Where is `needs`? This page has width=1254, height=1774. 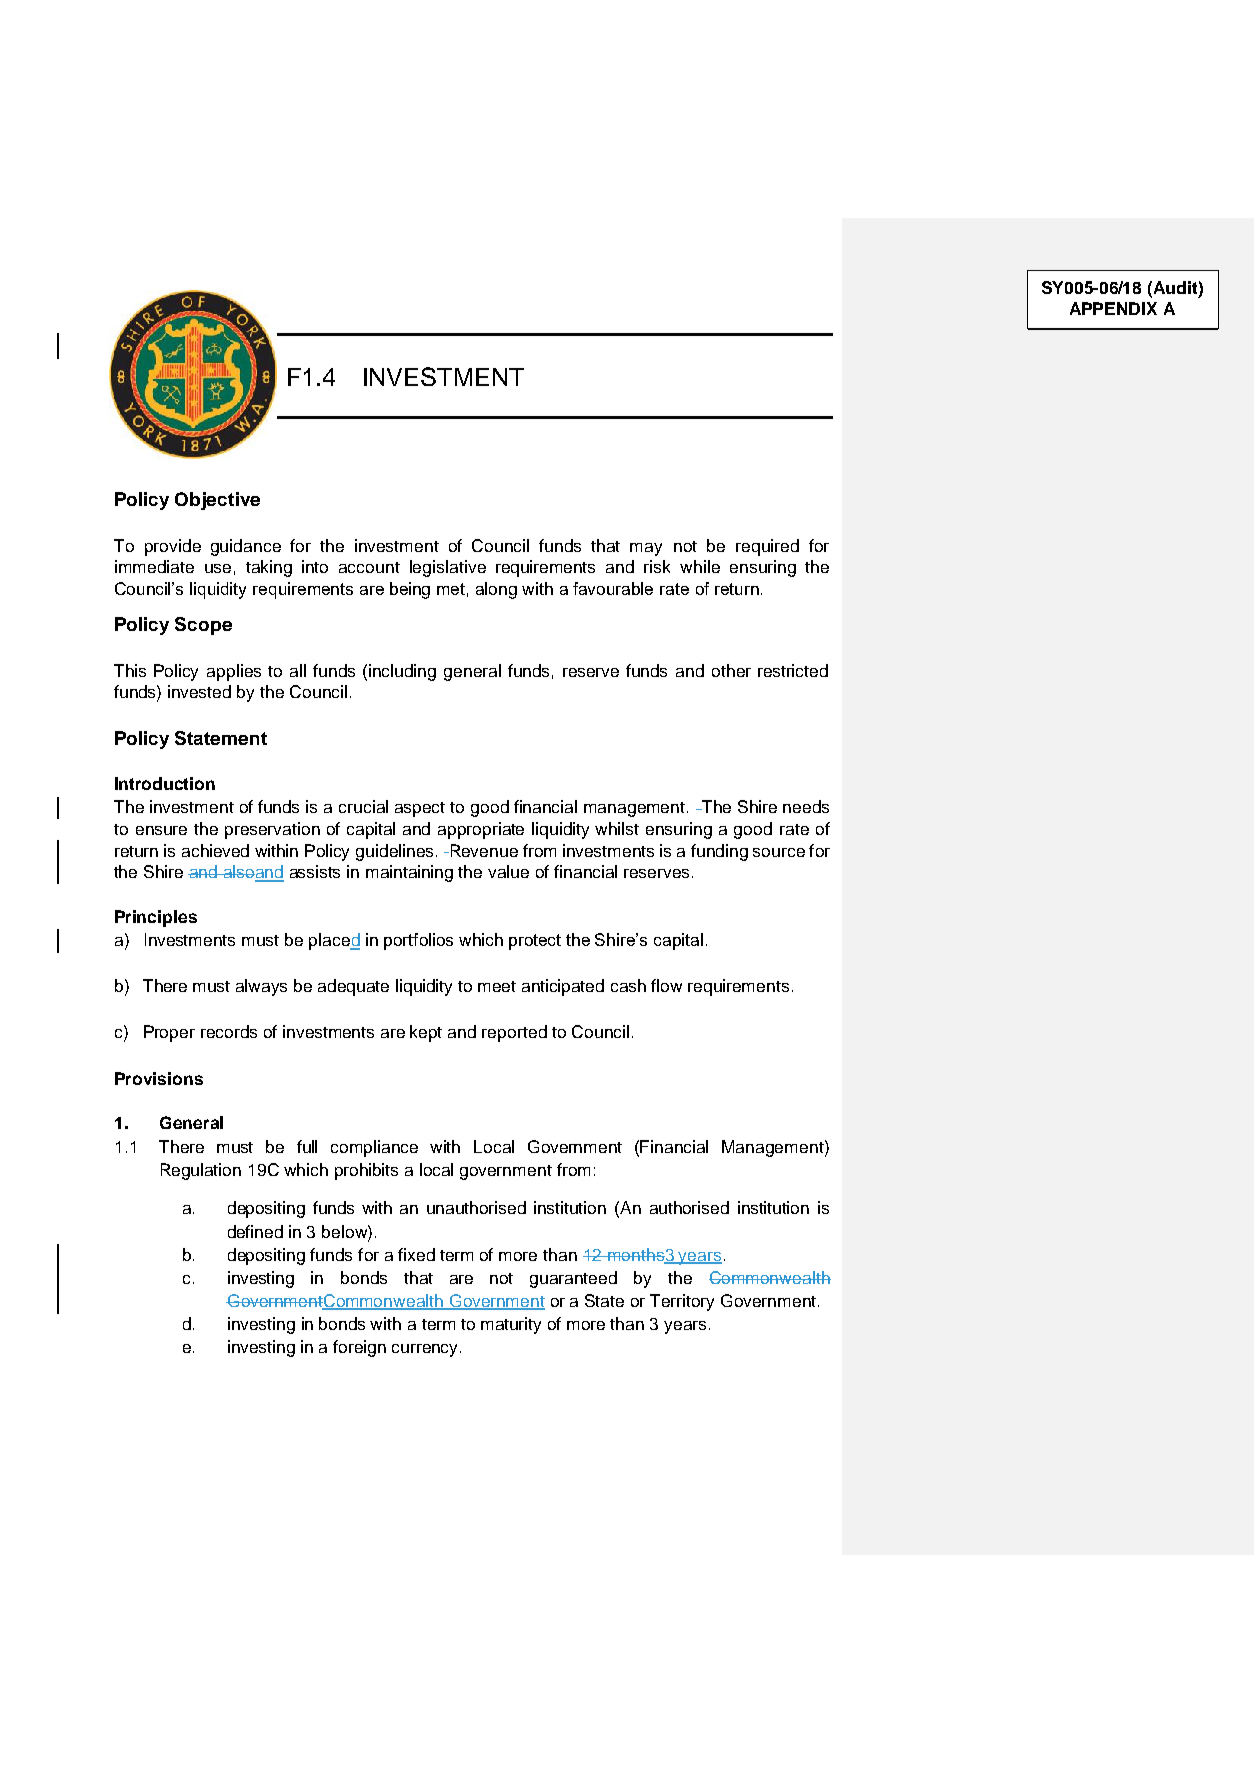
needs is located at coordinates (806, 806).
